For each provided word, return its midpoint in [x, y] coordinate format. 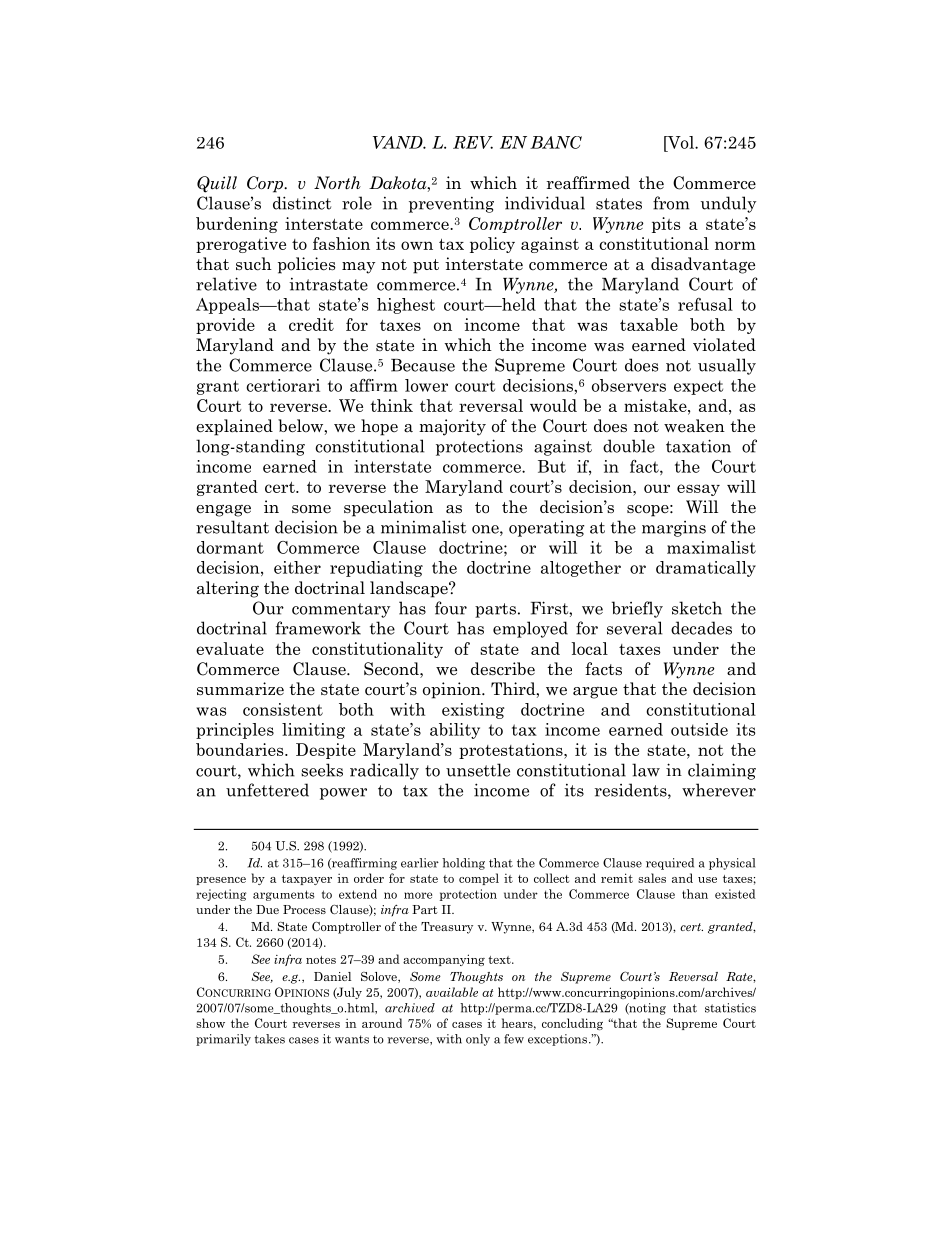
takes [270, 1039]
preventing [451, 205]
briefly [637, 609]
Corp [266, 184]
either [297, 567]
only [478, 1040]
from [671, 203]
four [451, 608]
